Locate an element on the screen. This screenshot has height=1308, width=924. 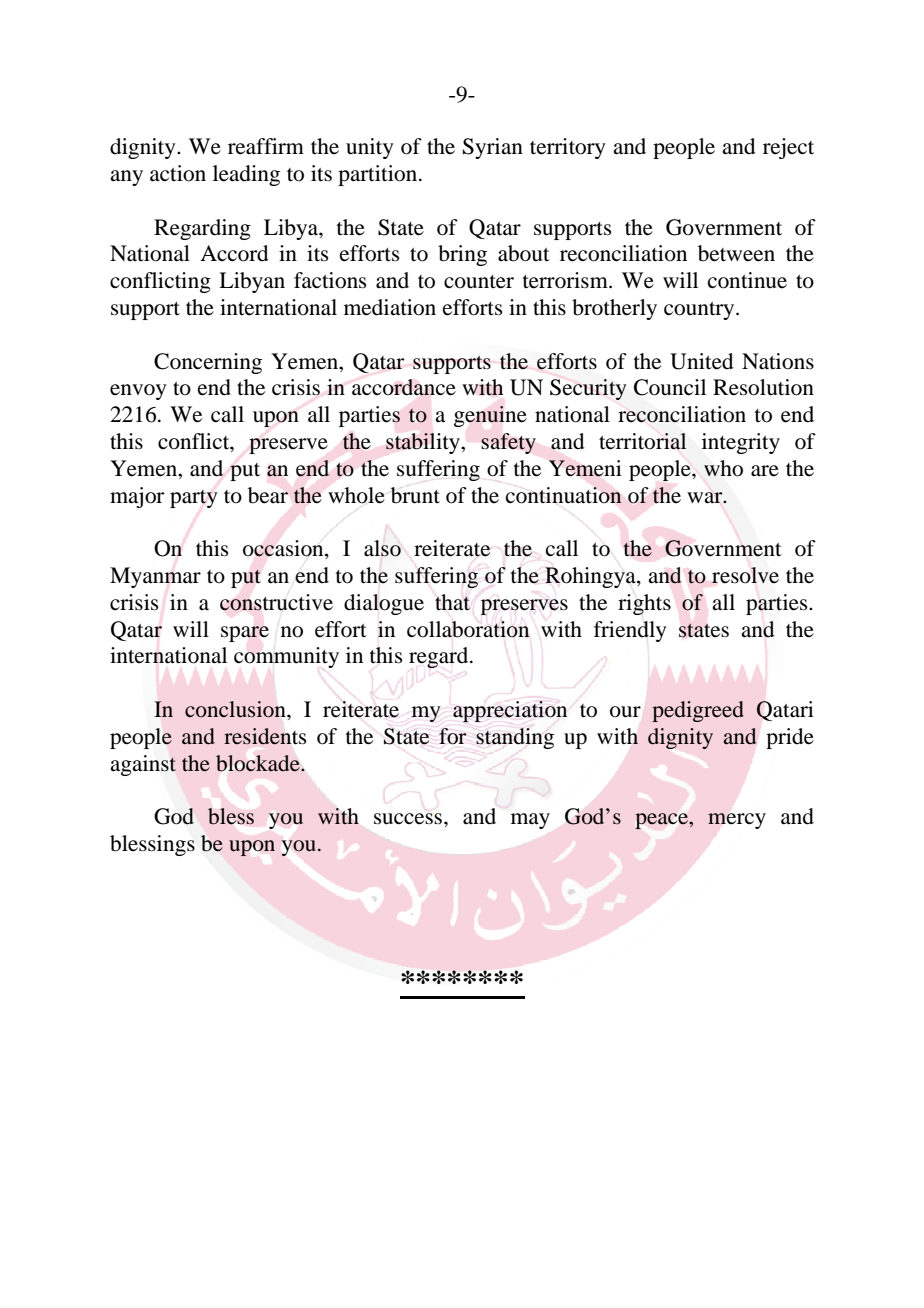
integrity is located at coordinates (741, 443).
